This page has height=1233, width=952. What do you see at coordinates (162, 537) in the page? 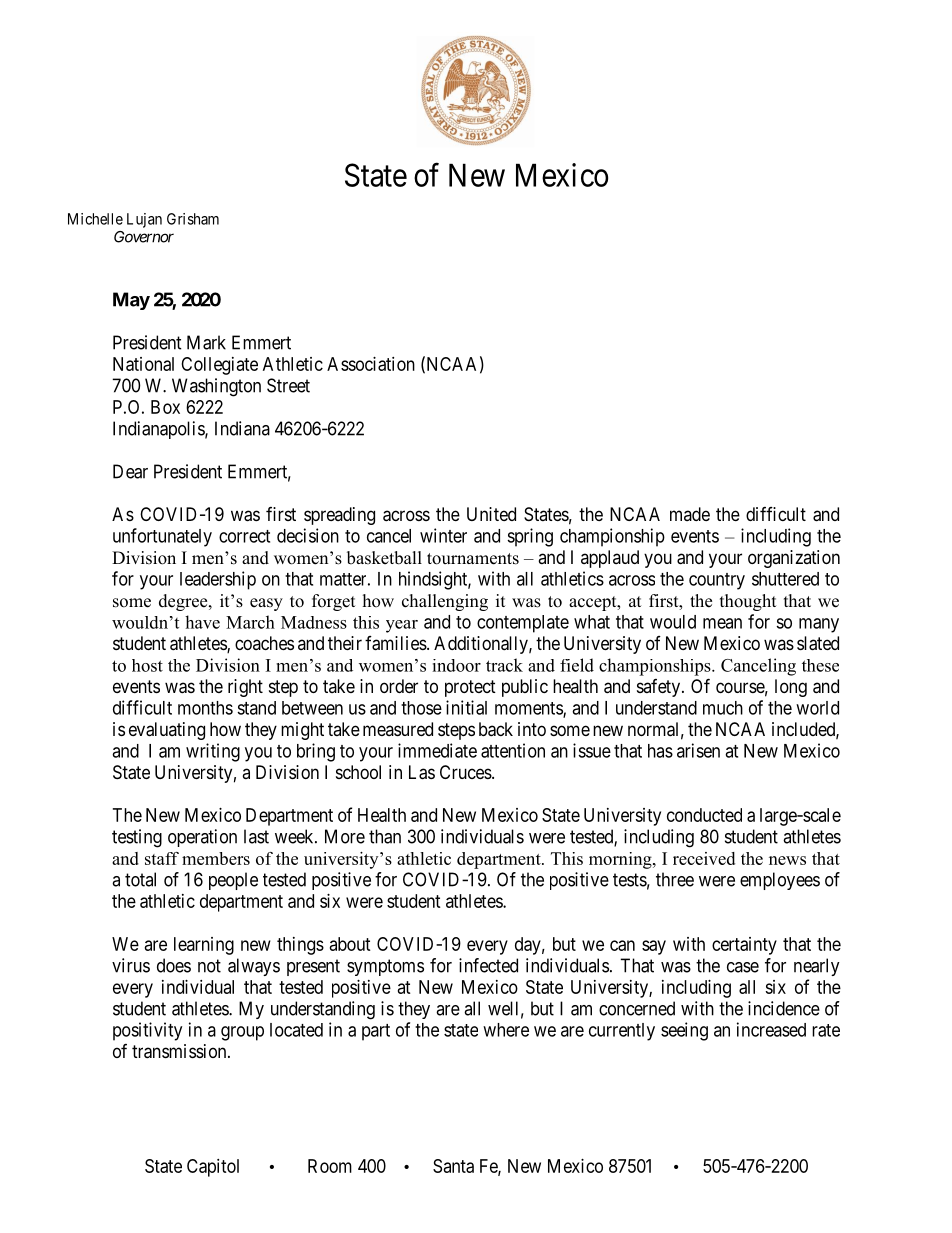
I see `unfortunately` at bounding box center [162, 537].
